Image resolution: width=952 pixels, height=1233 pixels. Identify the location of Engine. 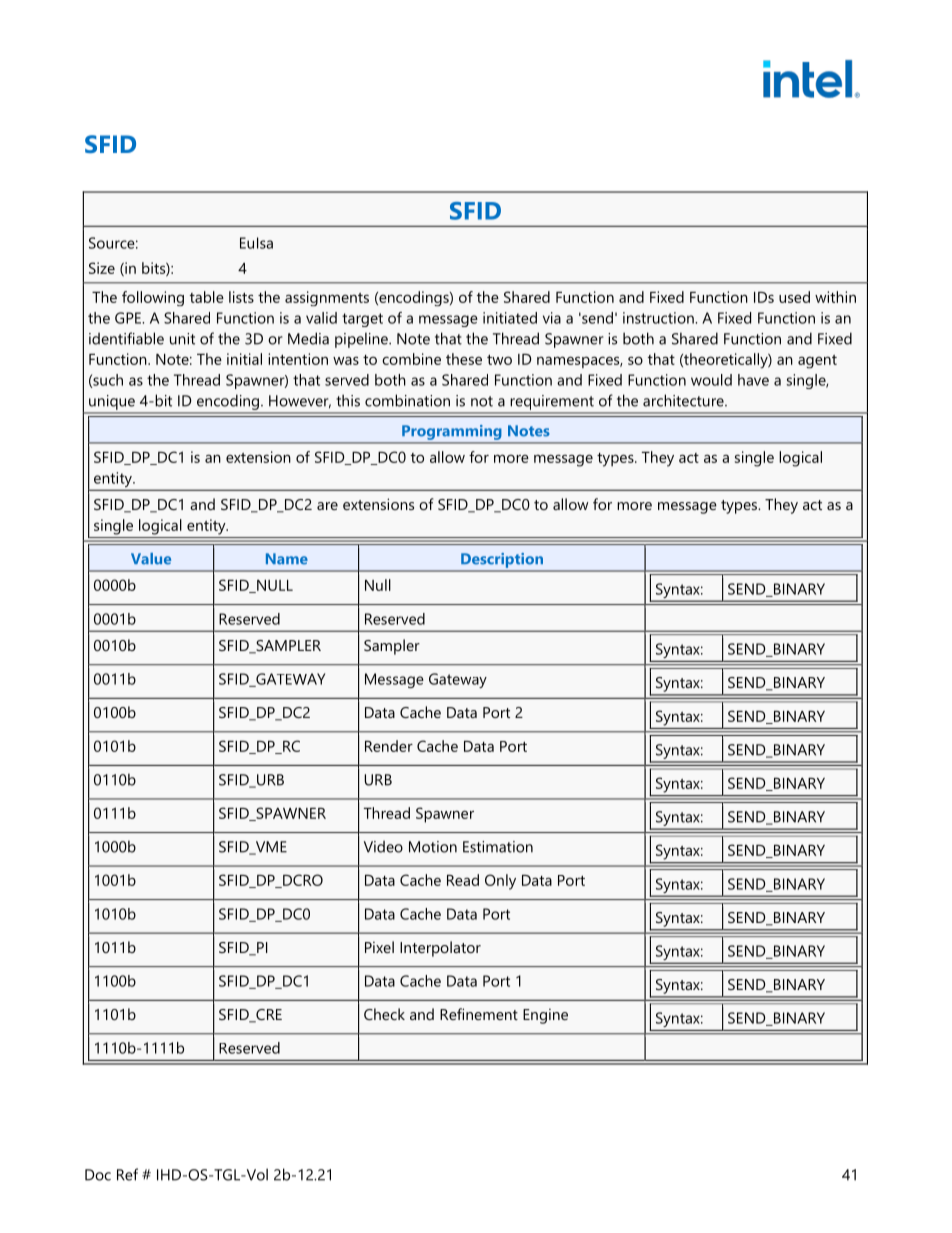
(545, 1016).
